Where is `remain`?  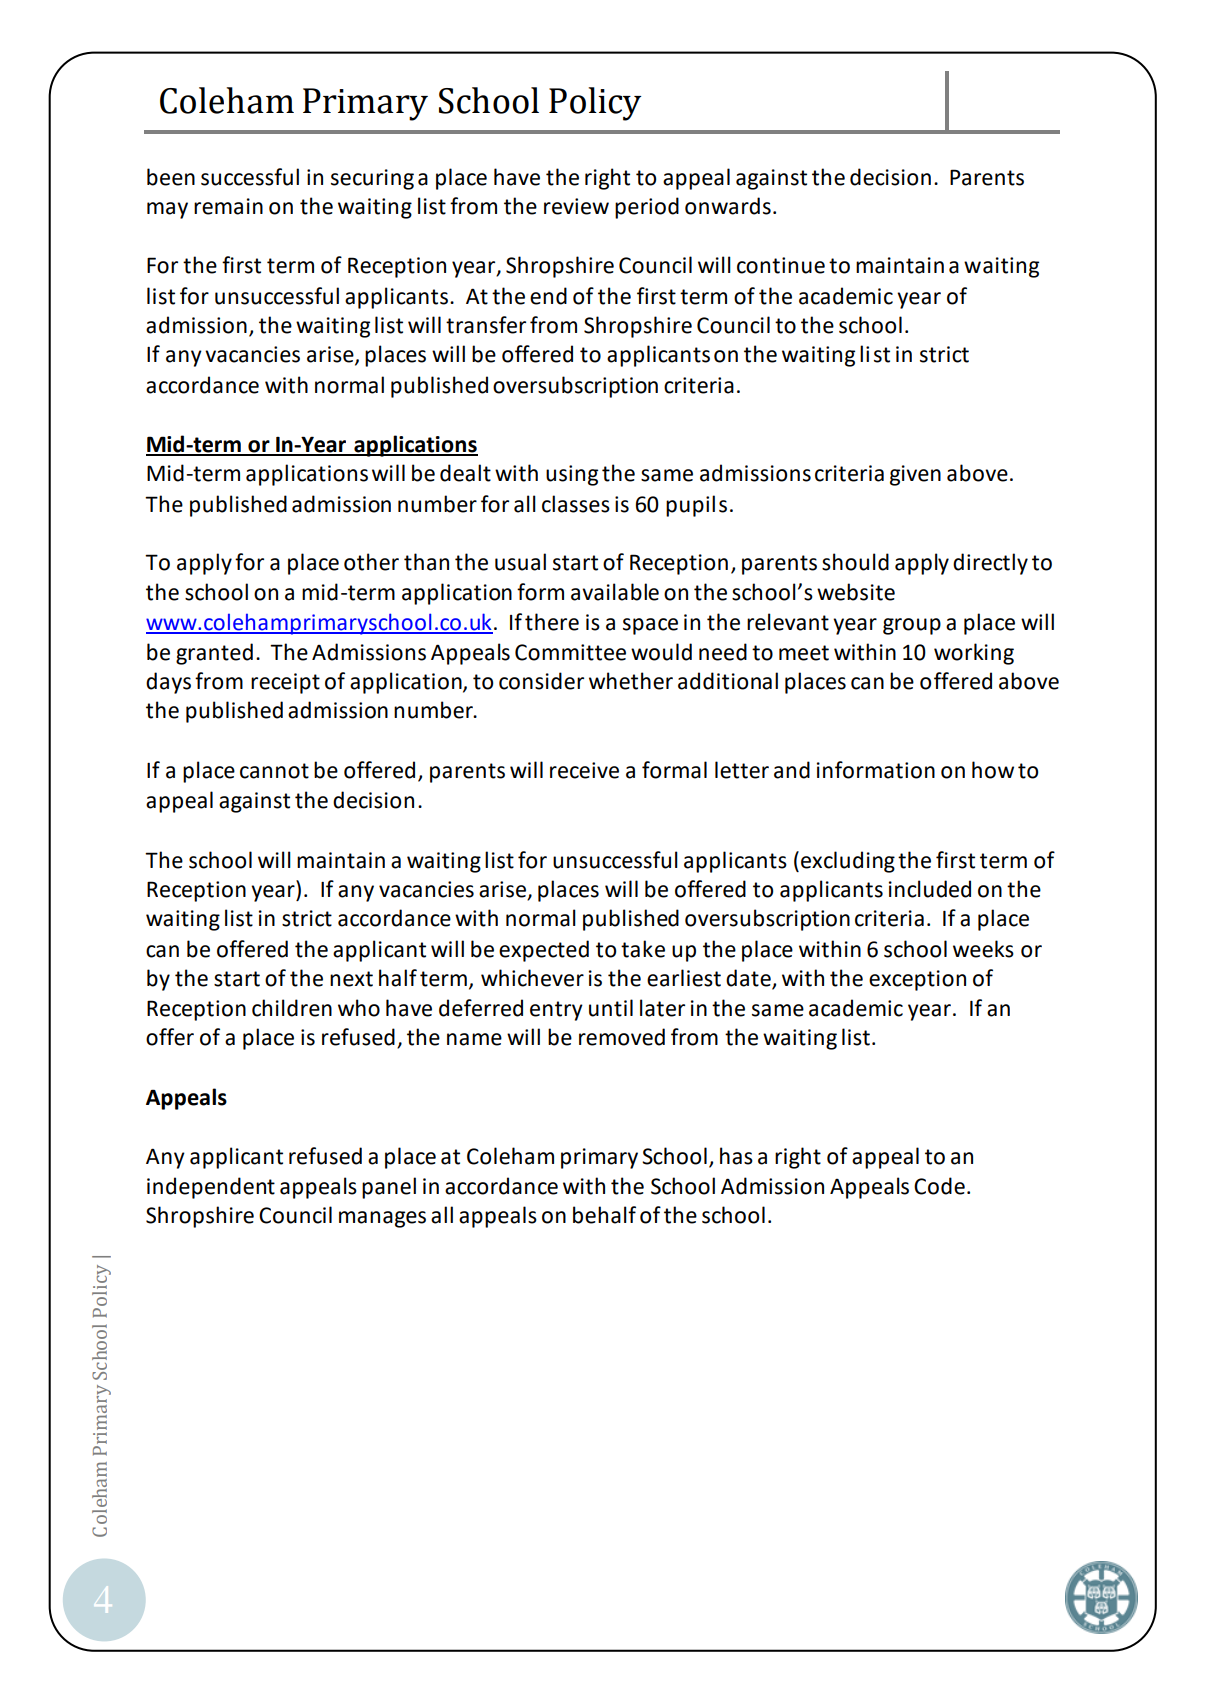
remain is located at coordinates (228, 206).
